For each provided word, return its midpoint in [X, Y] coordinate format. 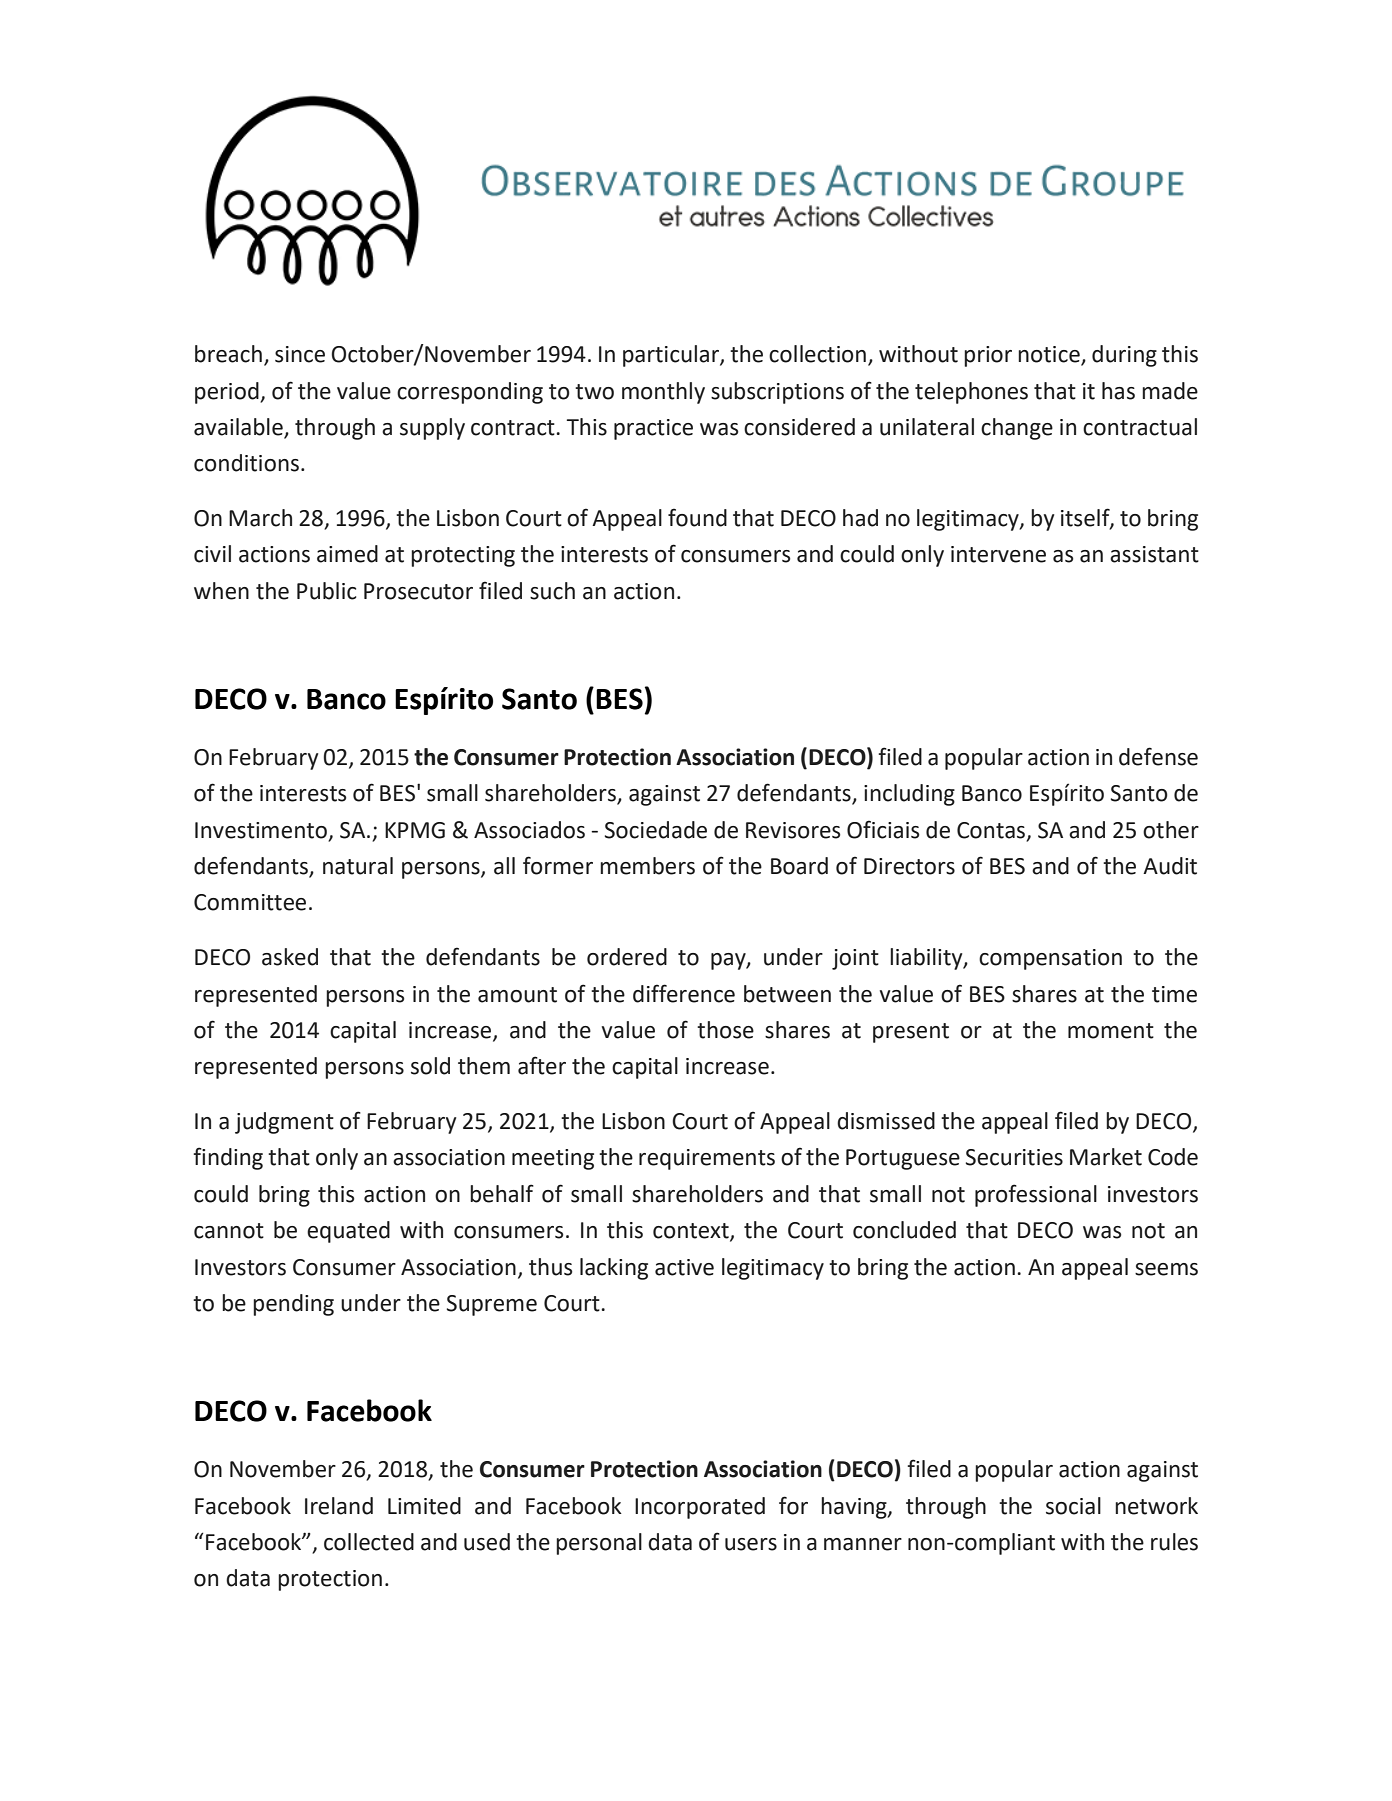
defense [1158, 756]
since [300, 354]
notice [1050, 355]
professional [1036, 1195]
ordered [627, 957]
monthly [663, 393]
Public [326, 591]
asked [290, 957]
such [552, 591]
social [1073, 1506]
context [692, 1232]
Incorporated [700, 1508]
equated [348, 1232]
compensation [1050, 959]
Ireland [339, 1506]
